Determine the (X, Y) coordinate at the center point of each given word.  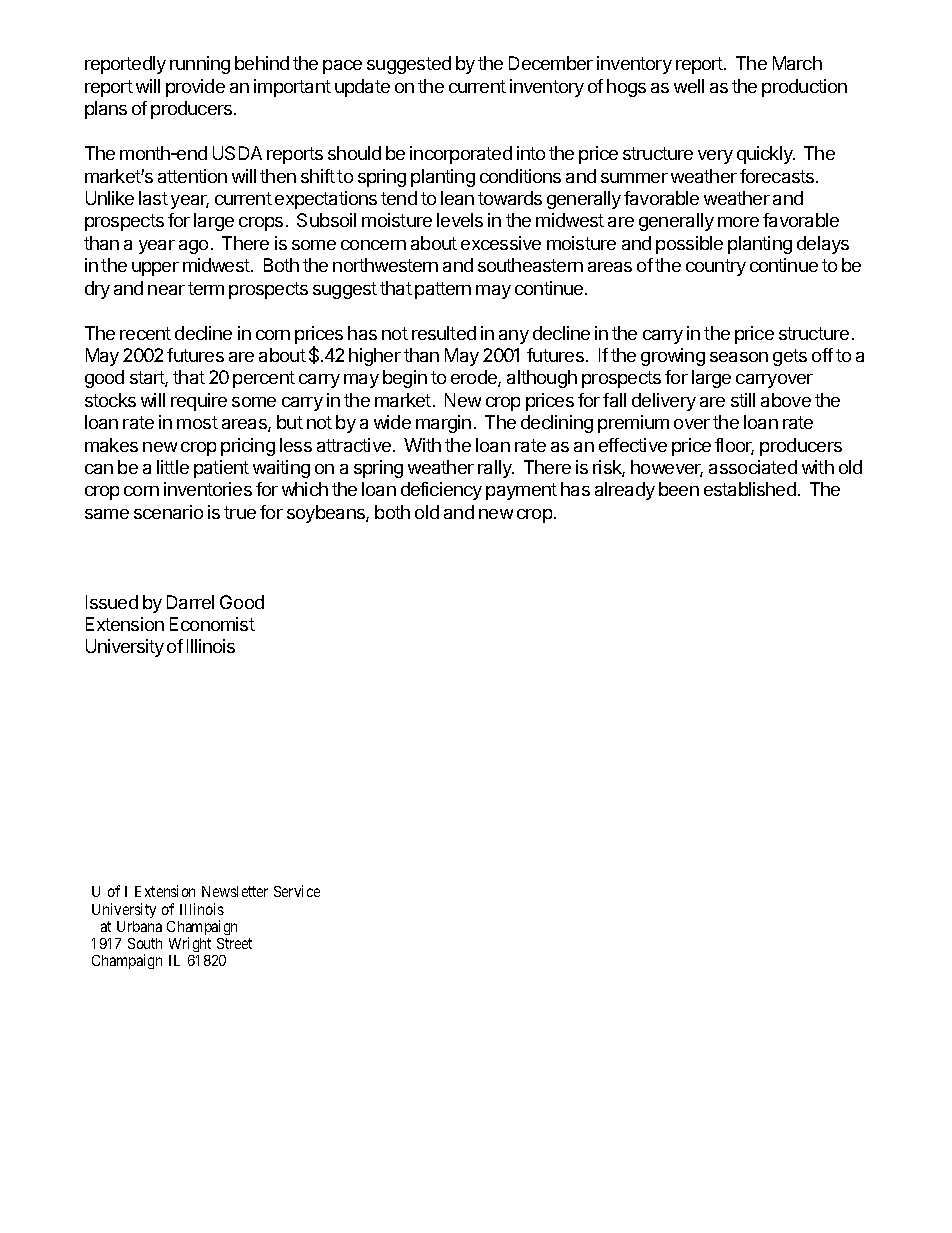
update (362, 88)
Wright (190, 944)
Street (234, 943)
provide (195, 88)
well (689, 86)
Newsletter (235, 891)
